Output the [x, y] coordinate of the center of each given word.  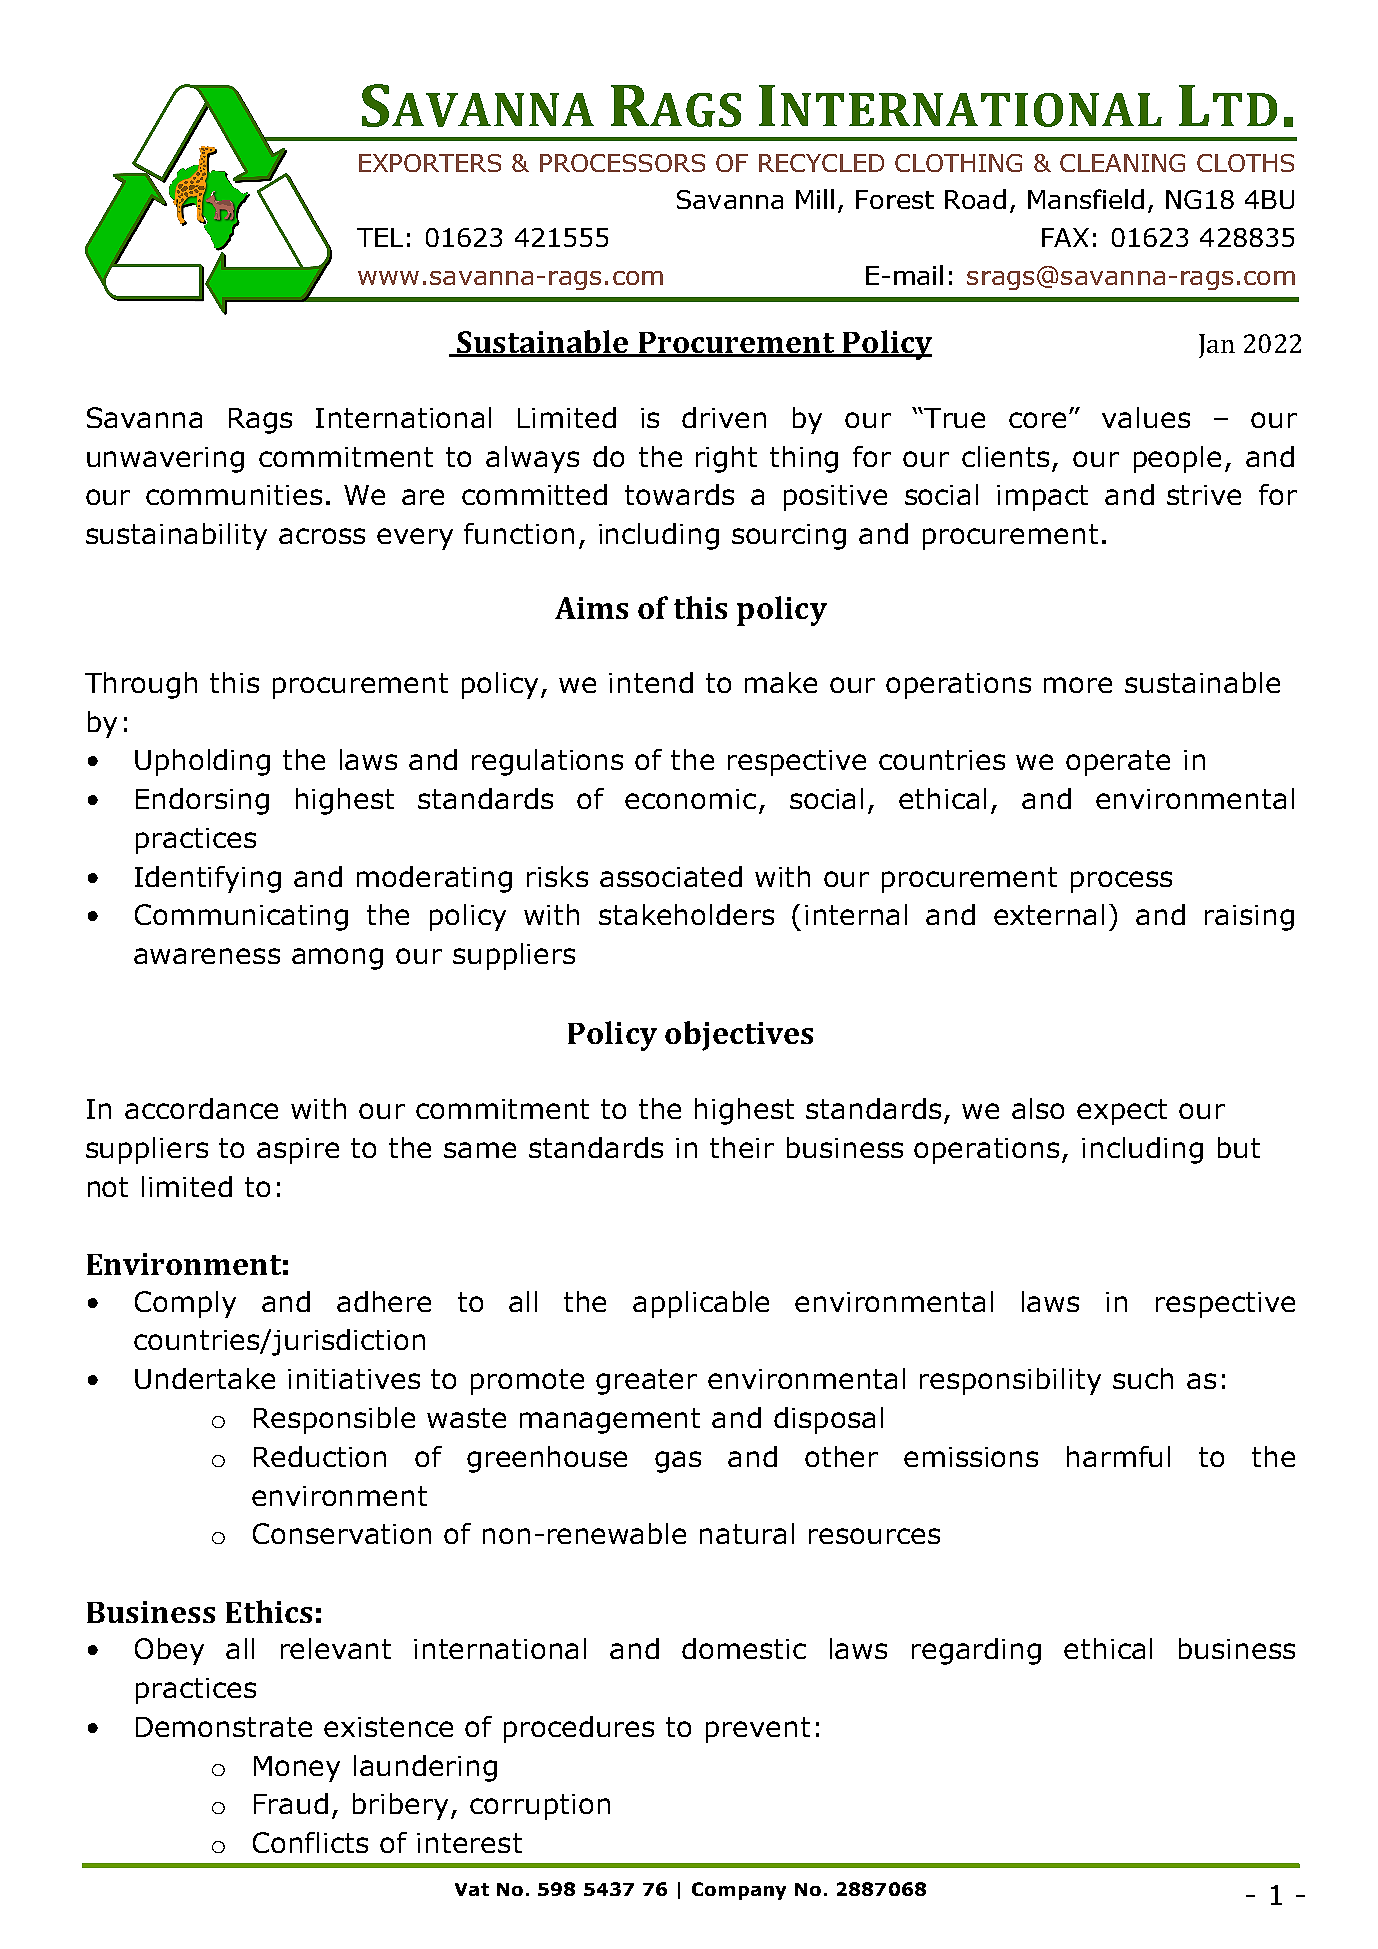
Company [739, 1891]
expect [1122, 1112]
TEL [380, 237]
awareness [207, 956]
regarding [976, 1651]
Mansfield [1086, 199]
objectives [739, 1036]
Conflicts [310, 1842]
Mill [815, 199]
